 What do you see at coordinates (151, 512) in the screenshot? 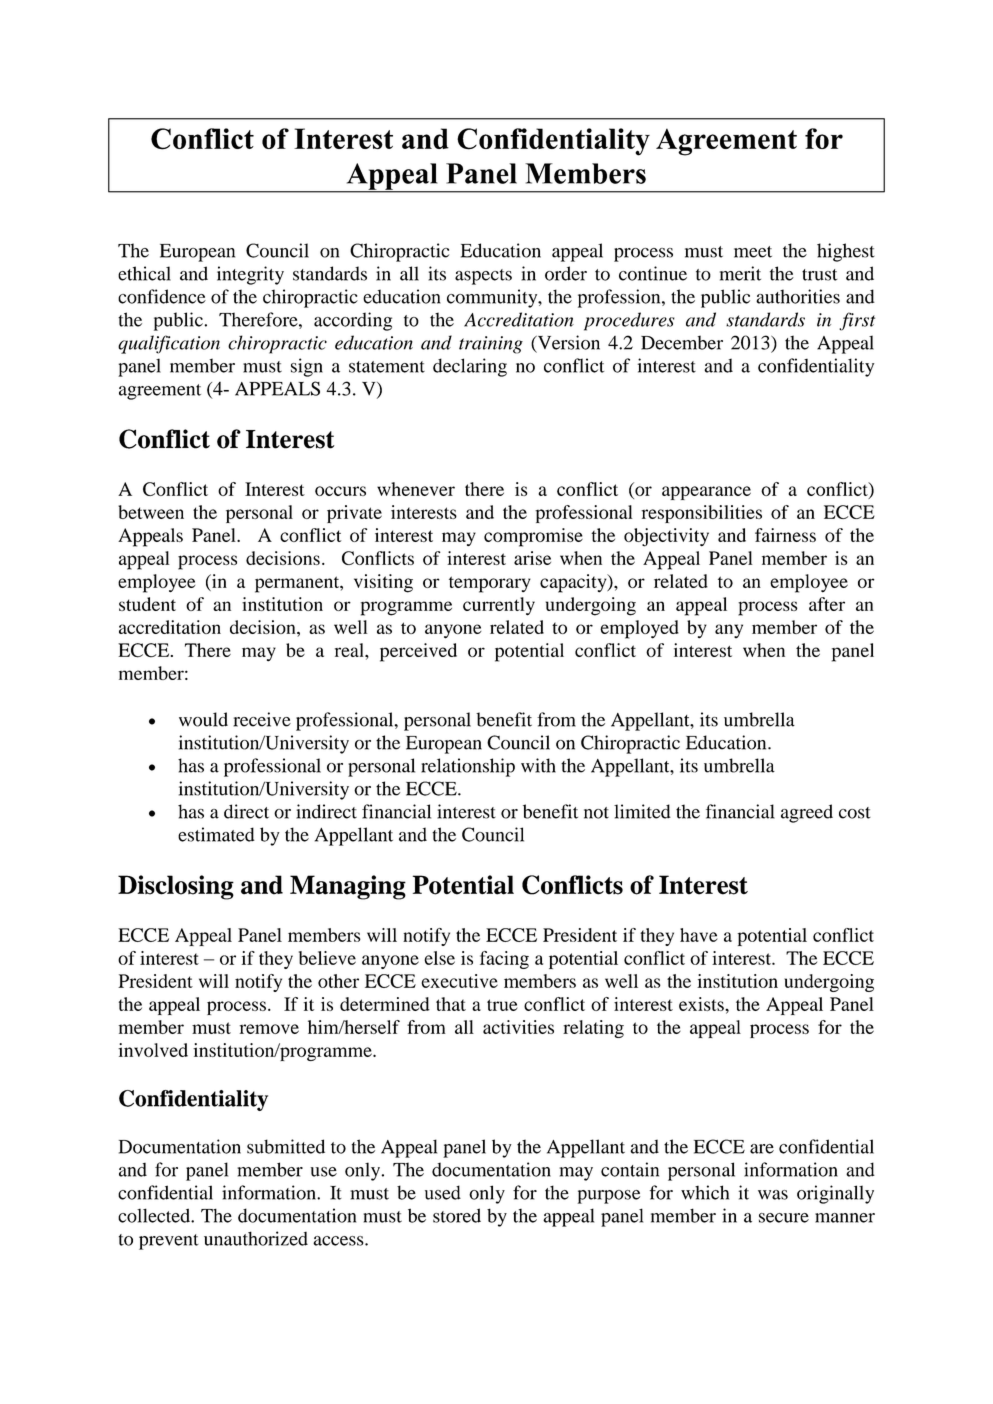
I see `between` at bounding box center [151, 512].
